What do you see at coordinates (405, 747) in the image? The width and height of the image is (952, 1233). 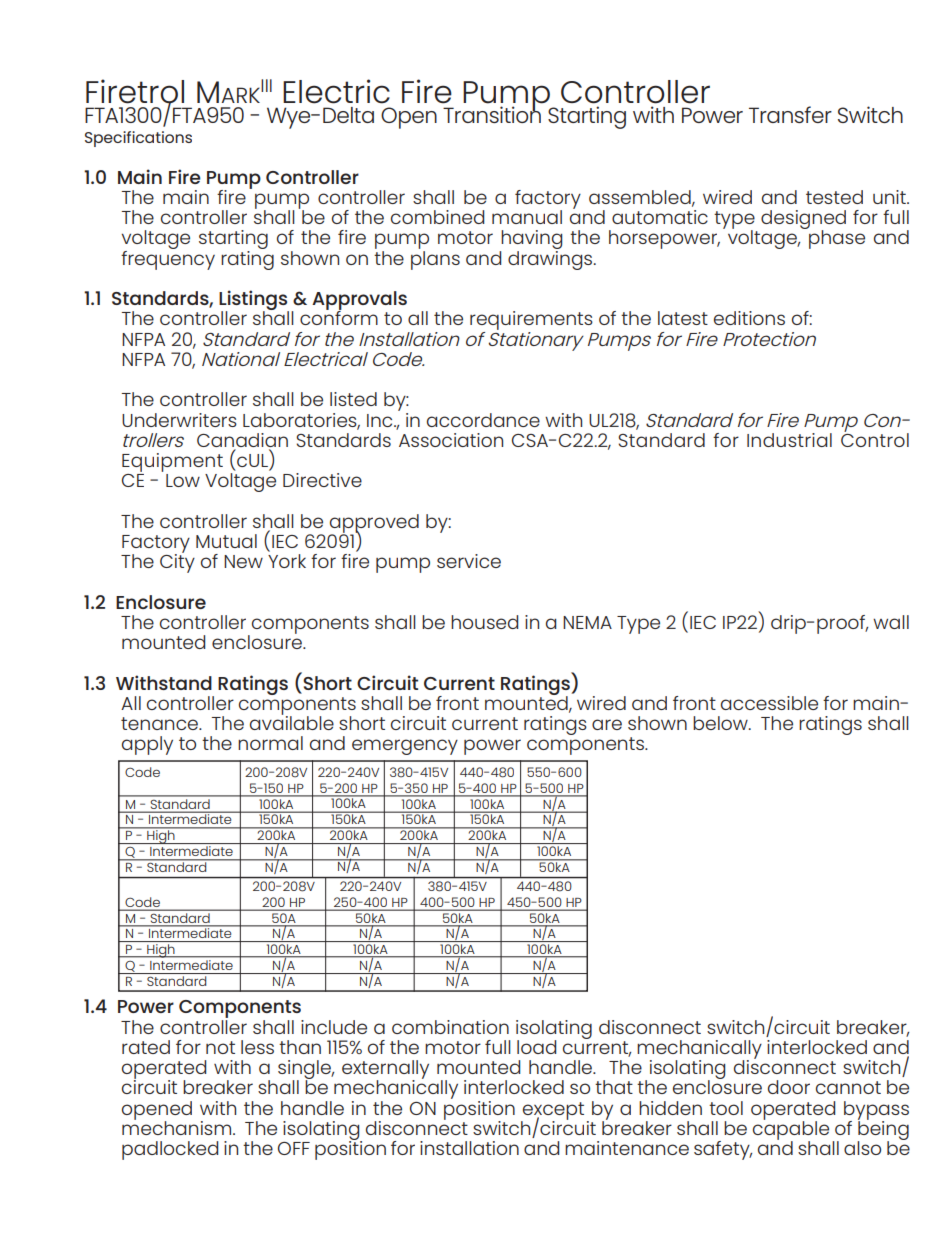 I see `emergency` at bounding box center [405, 747].
